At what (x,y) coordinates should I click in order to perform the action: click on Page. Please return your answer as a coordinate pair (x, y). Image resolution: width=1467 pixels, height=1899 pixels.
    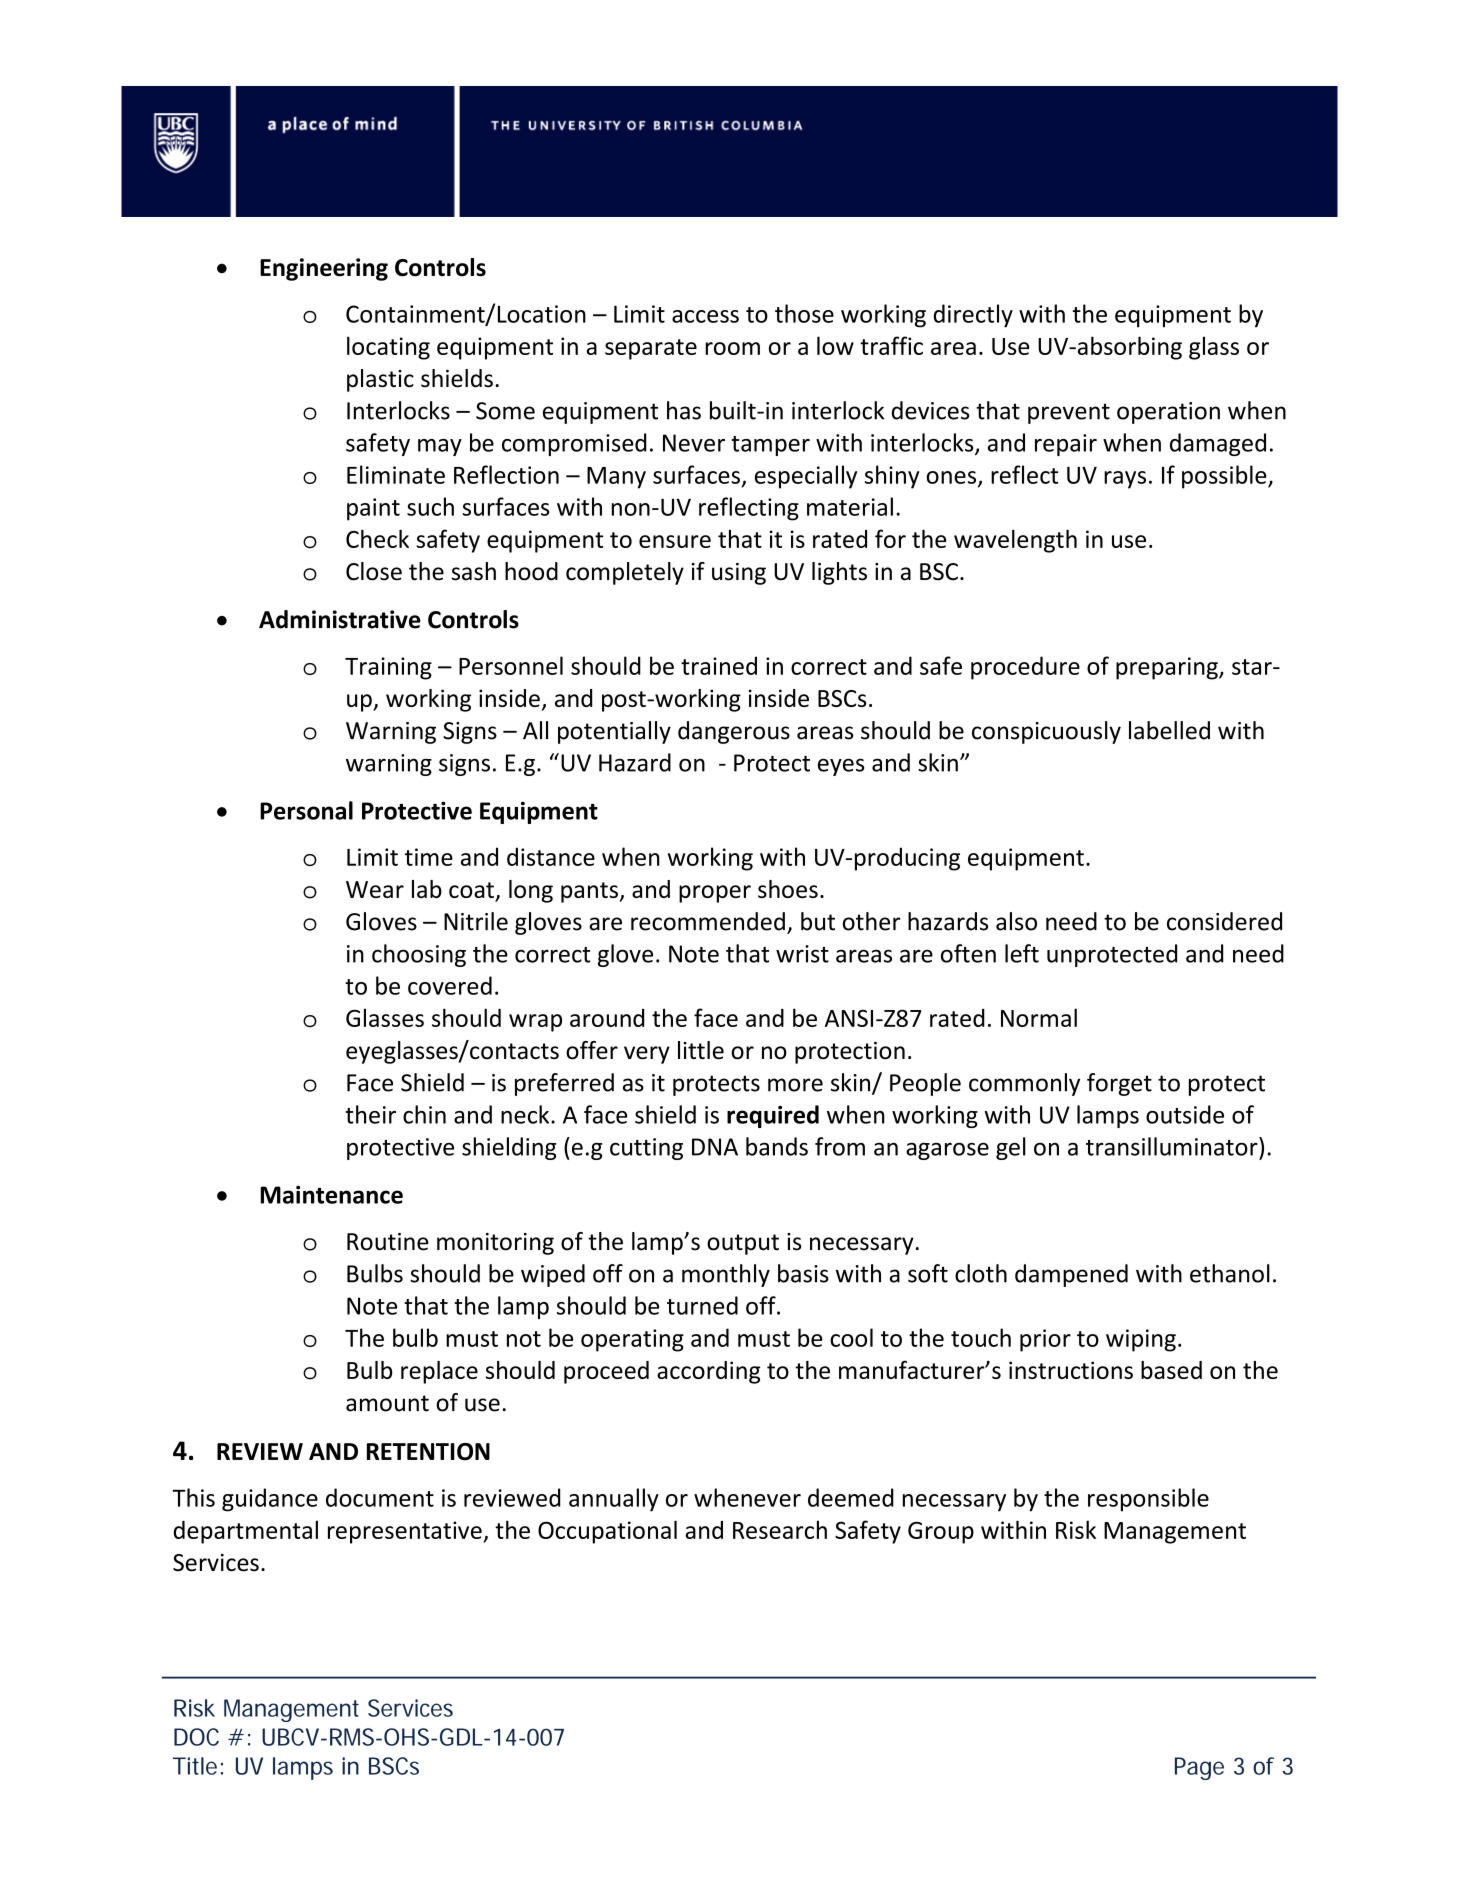
    Looking at the image, I should click on (1199, 1768).
